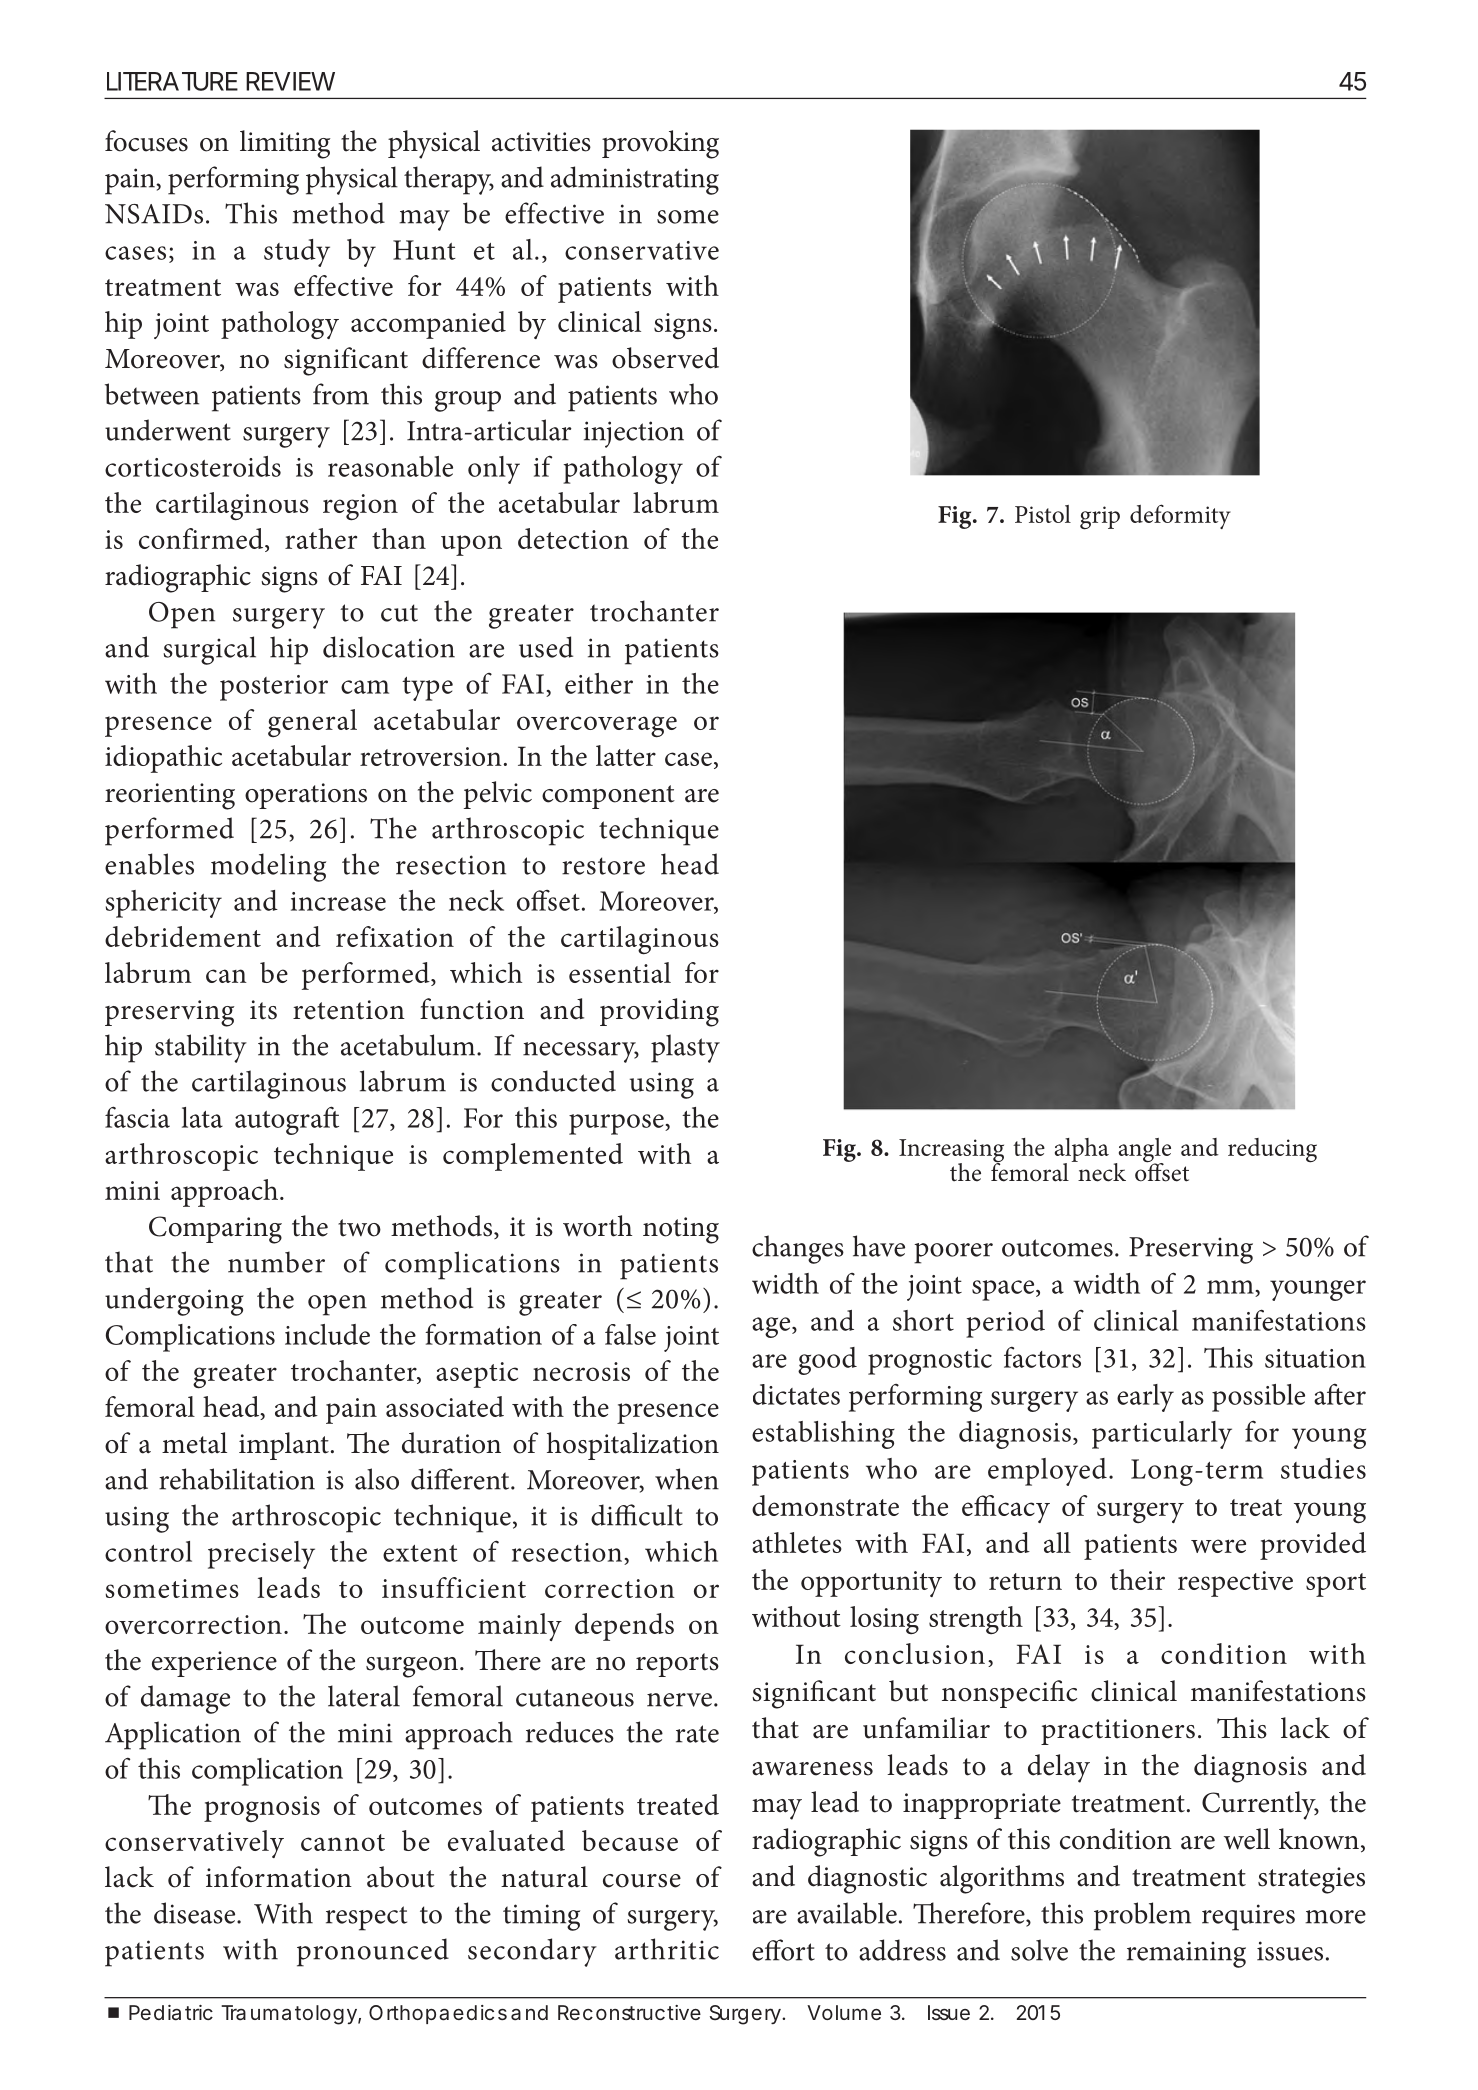 This image has width=1478, height=2090. Describe the element at coordinates (797, 1542) in the image. I see `athletes` at that location.
